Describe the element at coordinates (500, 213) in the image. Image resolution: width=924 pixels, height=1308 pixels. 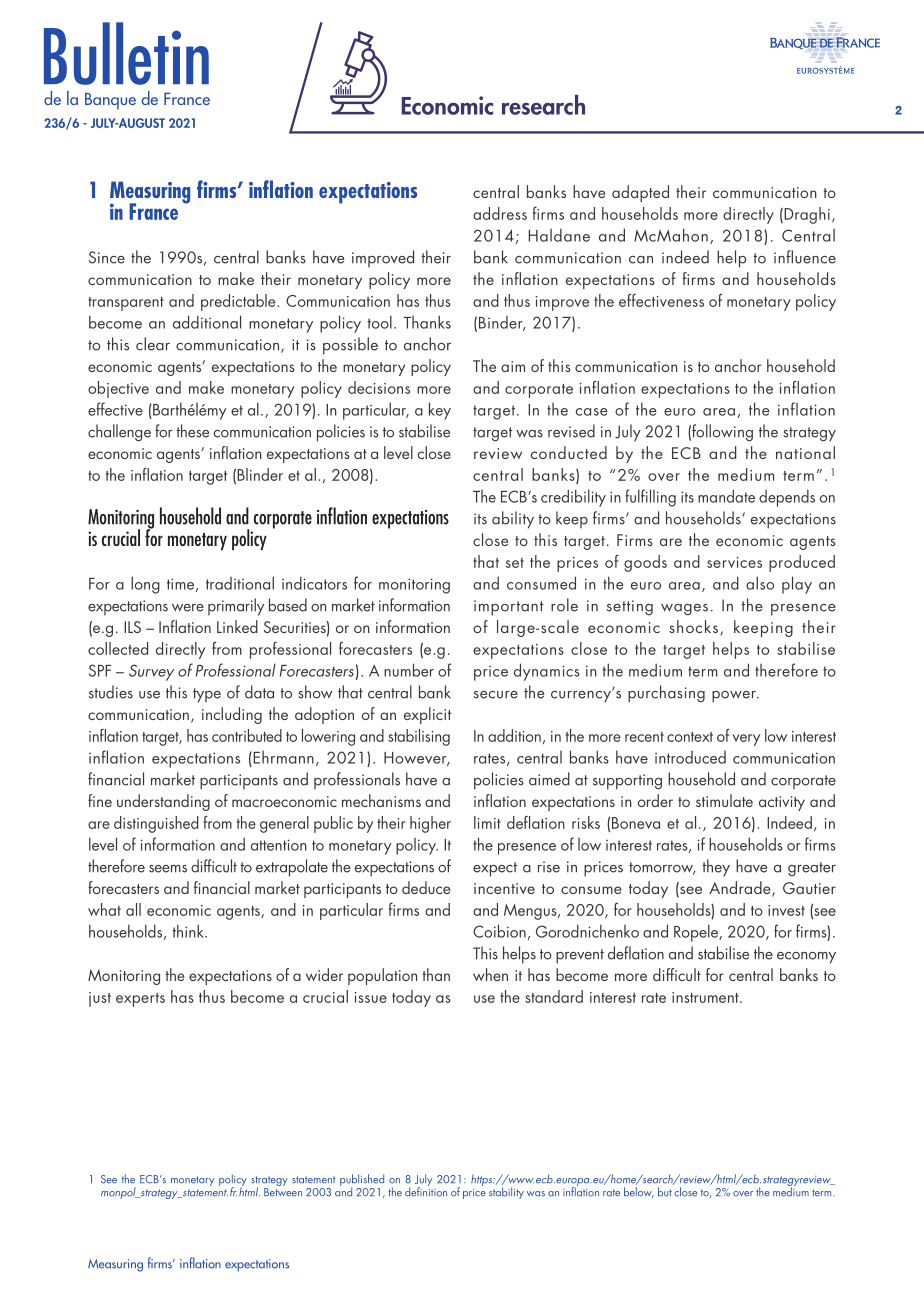
I see `address` at that location.
